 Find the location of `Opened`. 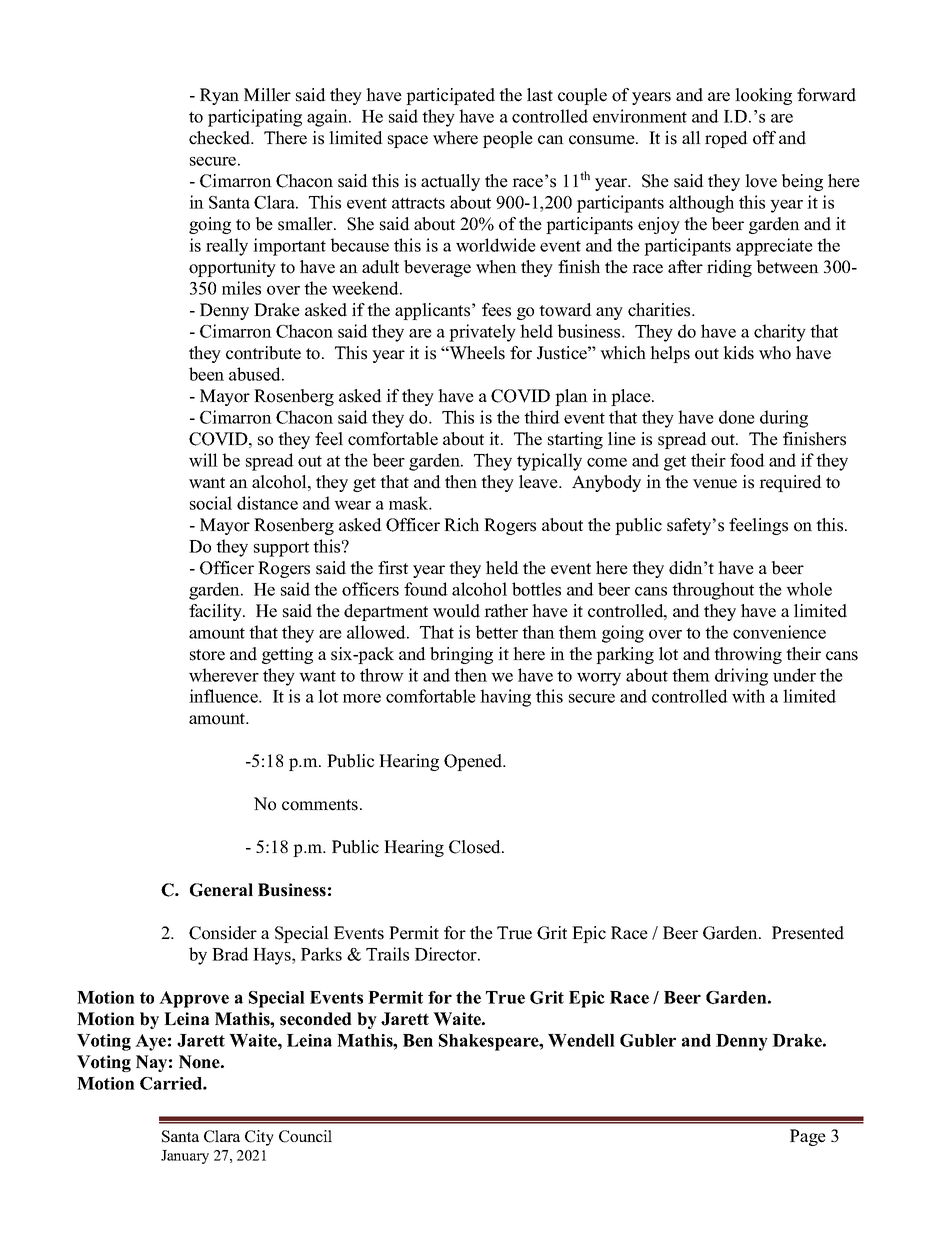

Opened is located at coordinates (474, 762).
